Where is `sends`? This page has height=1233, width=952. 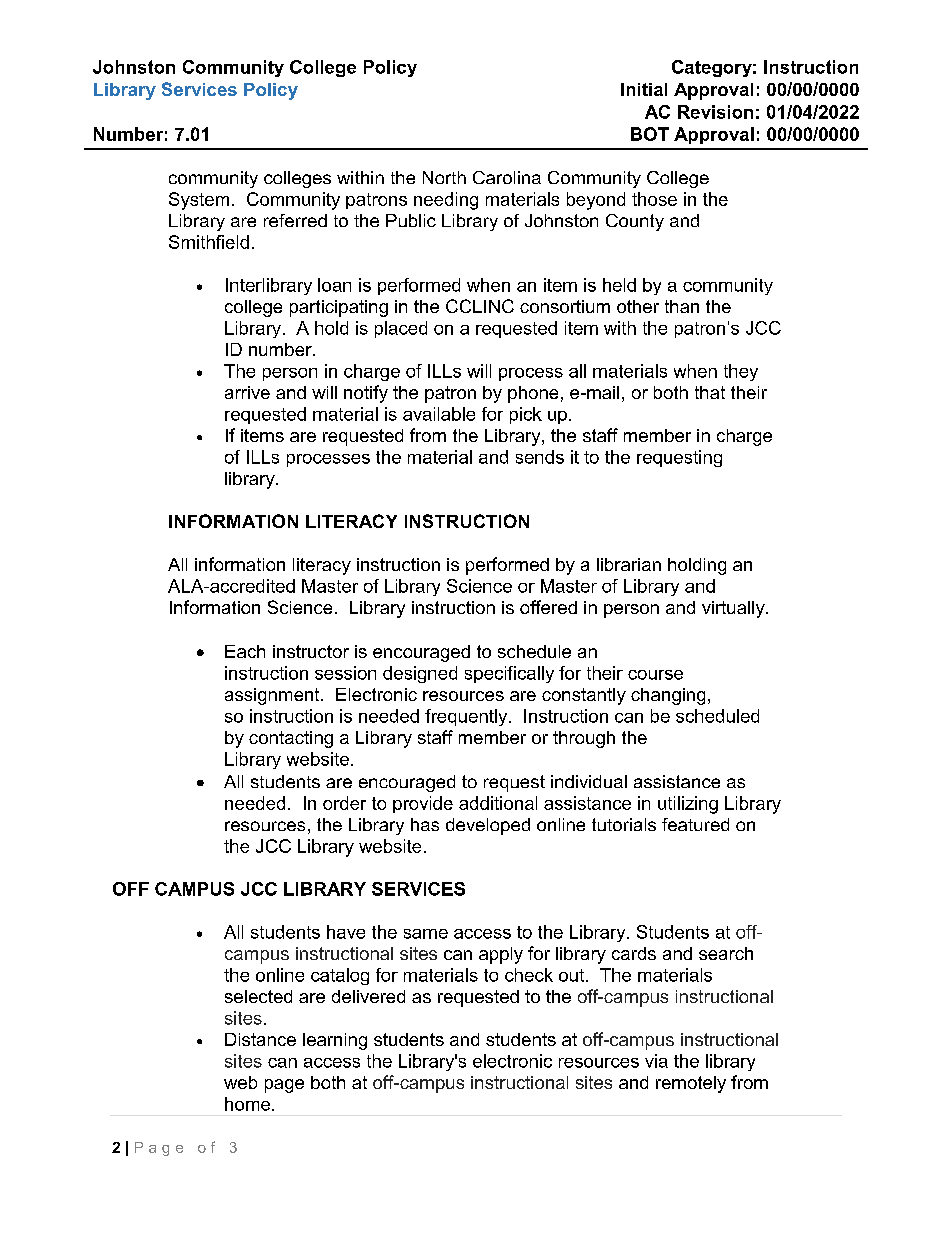 sends is located at coordinates (540, 457).
